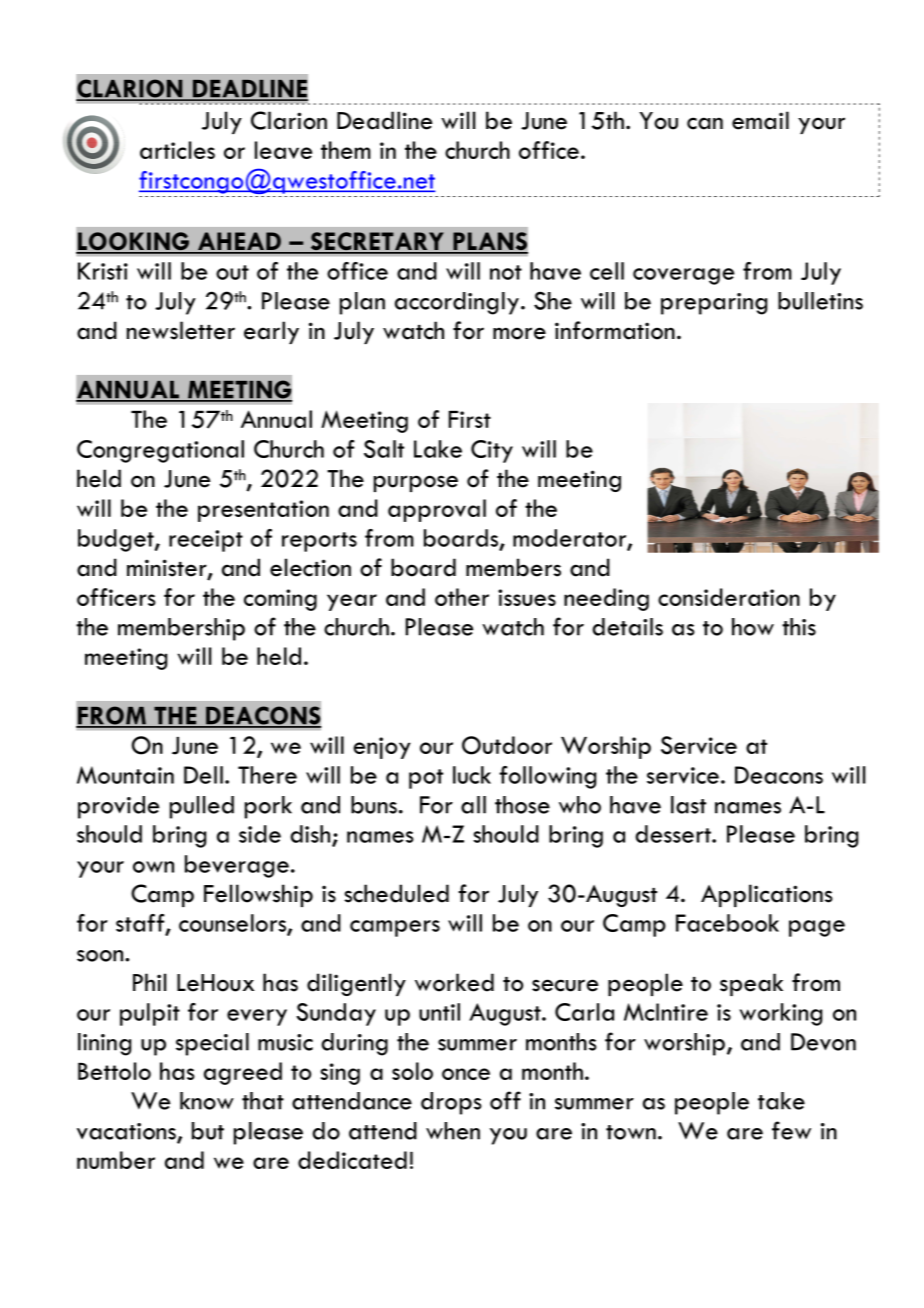  What do you see at coordinates (177, 150) in the screenshot?
I see `articles` at bounding box center [177, 150].
